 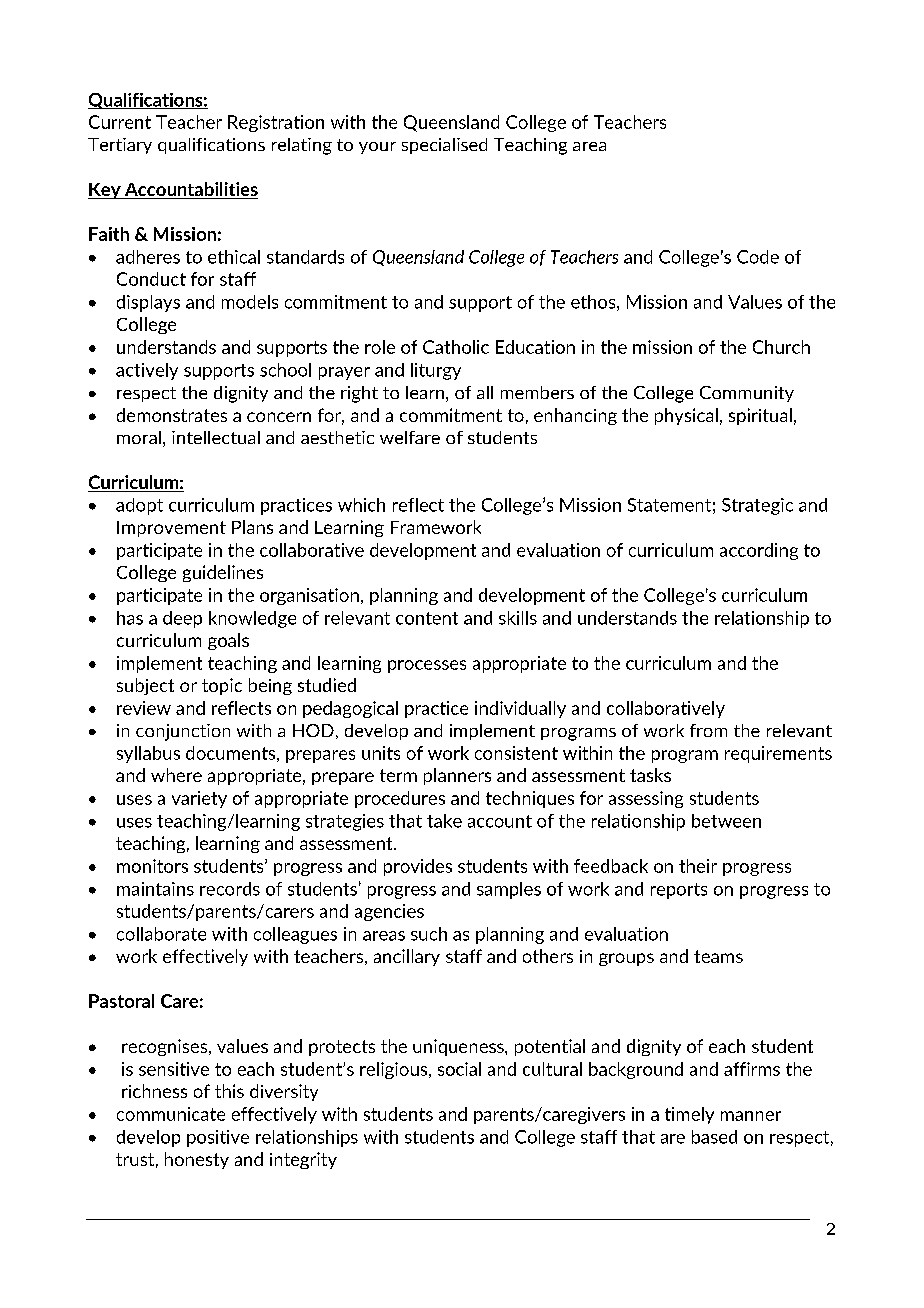 I want to click on from, so click(x=708, y=730).
